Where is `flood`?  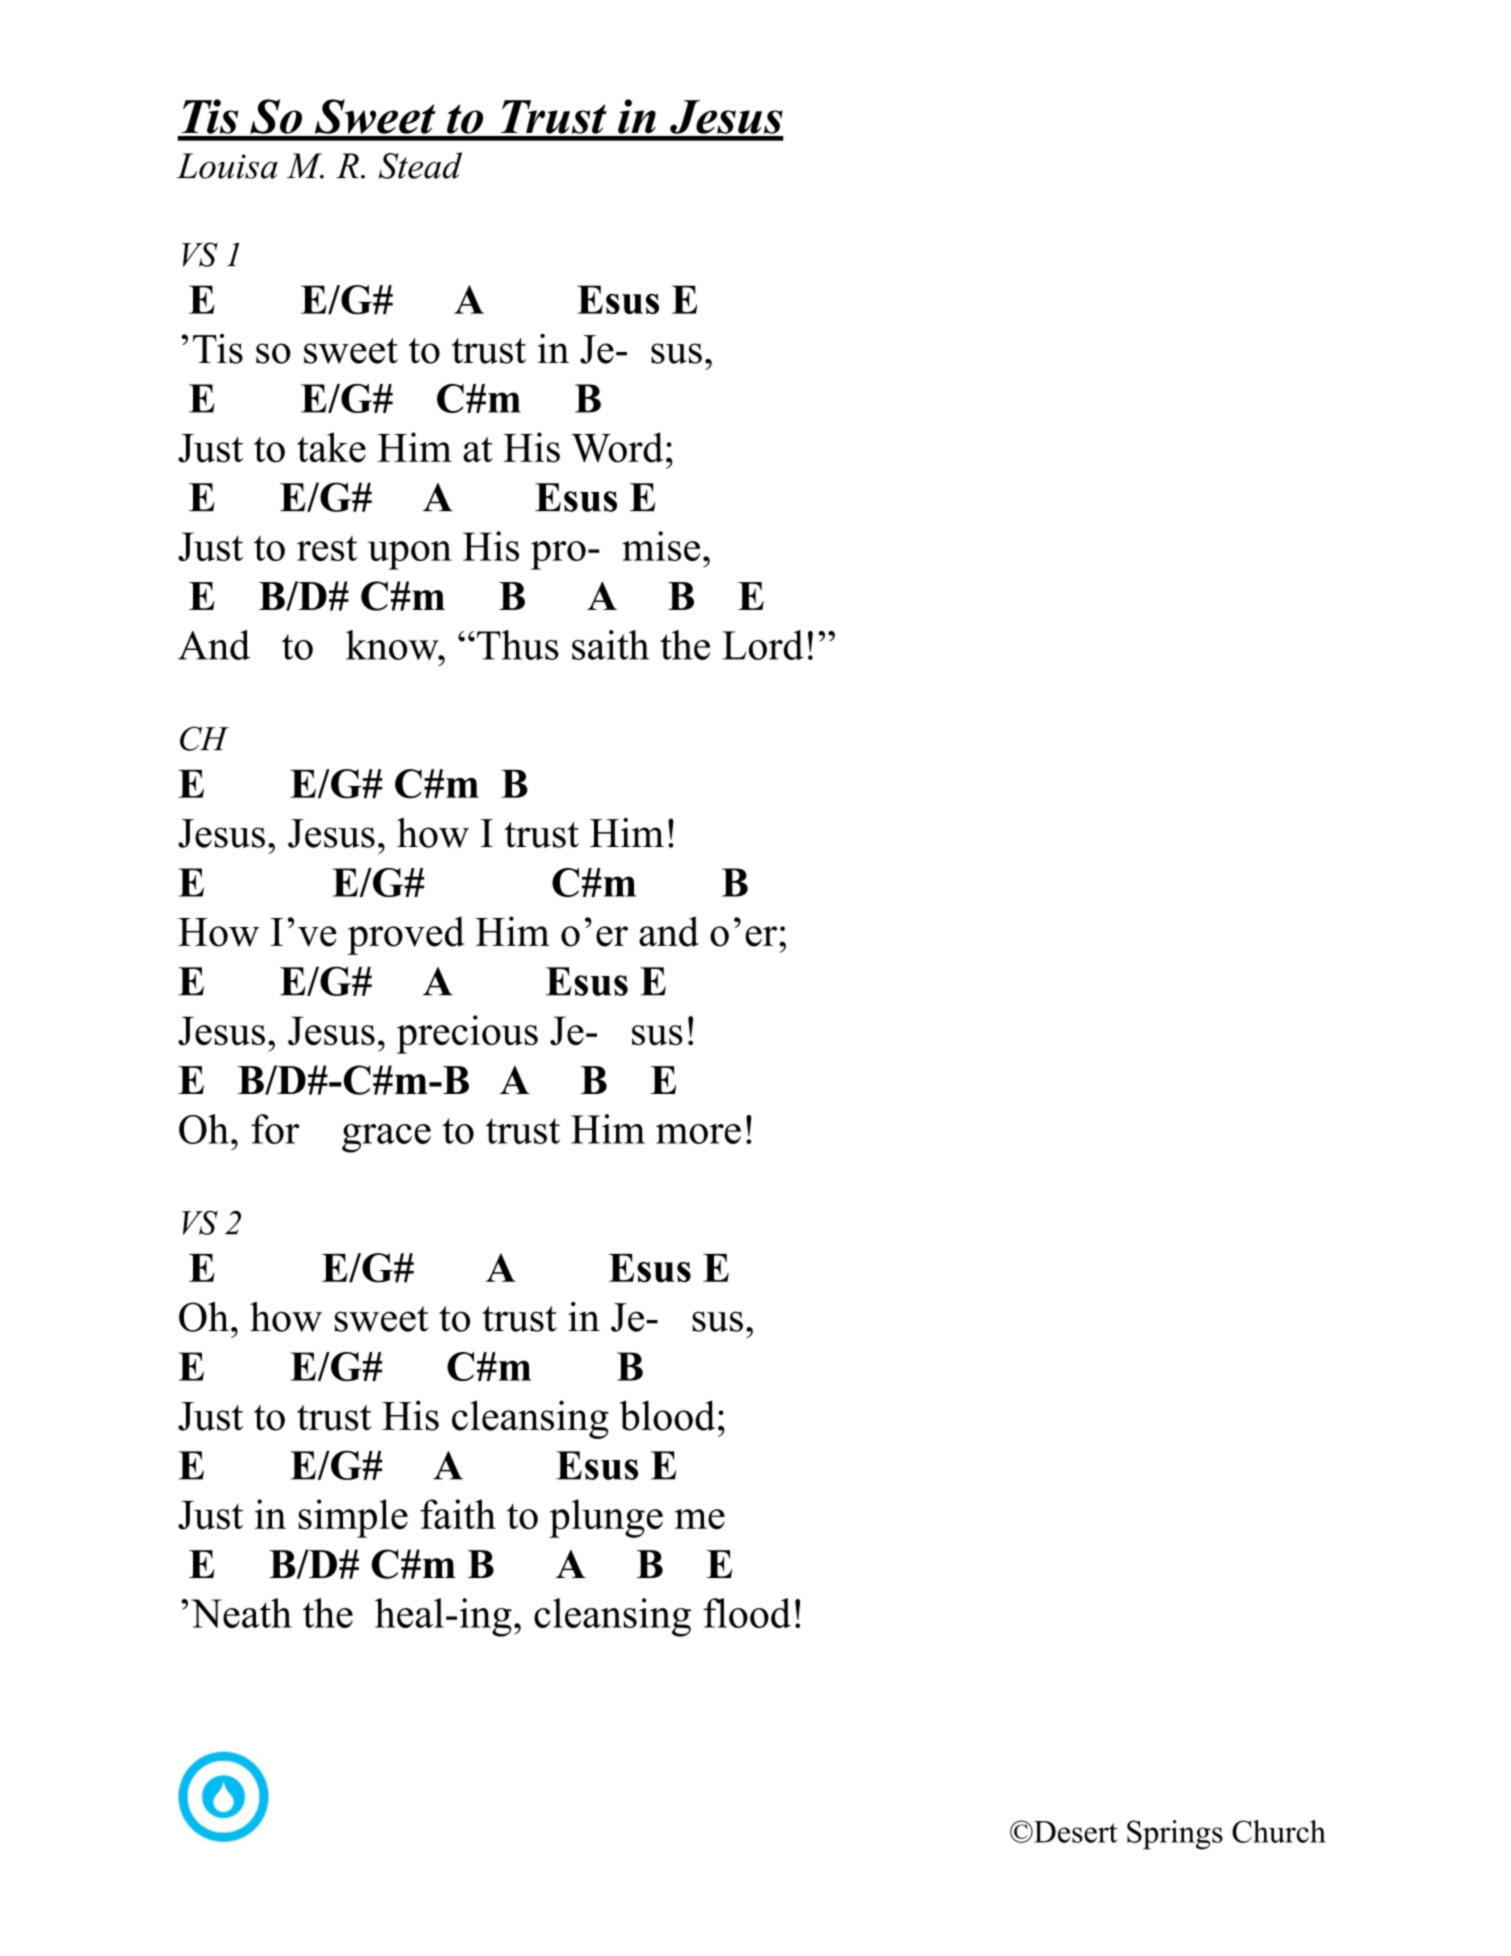 flood is located at coordinates (747, 1613).
